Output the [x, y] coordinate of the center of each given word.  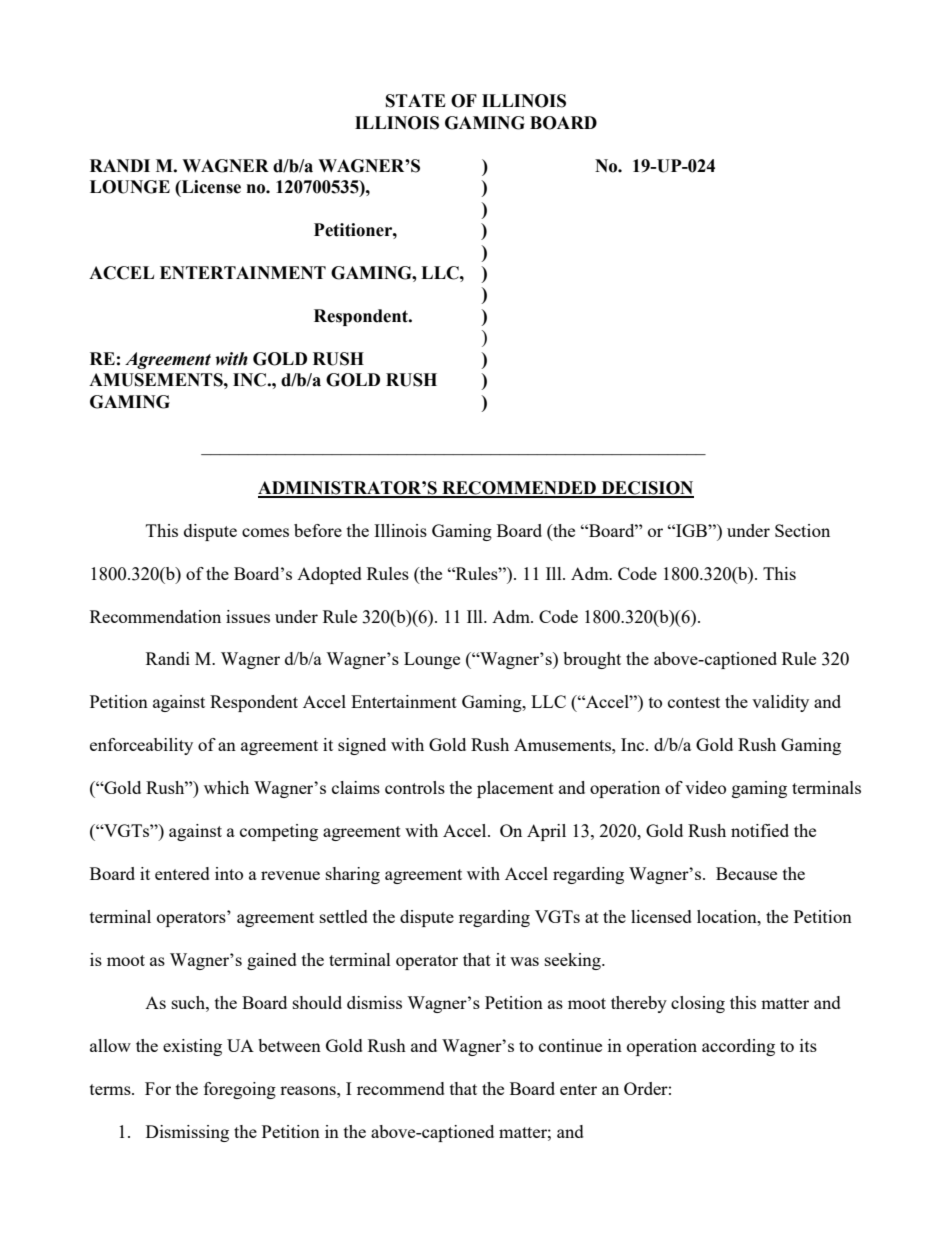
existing [192, 1047]
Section [802, 530]
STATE [416, 101]
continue [570, 1045]
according [738, 1047]
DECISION [646, 489]
